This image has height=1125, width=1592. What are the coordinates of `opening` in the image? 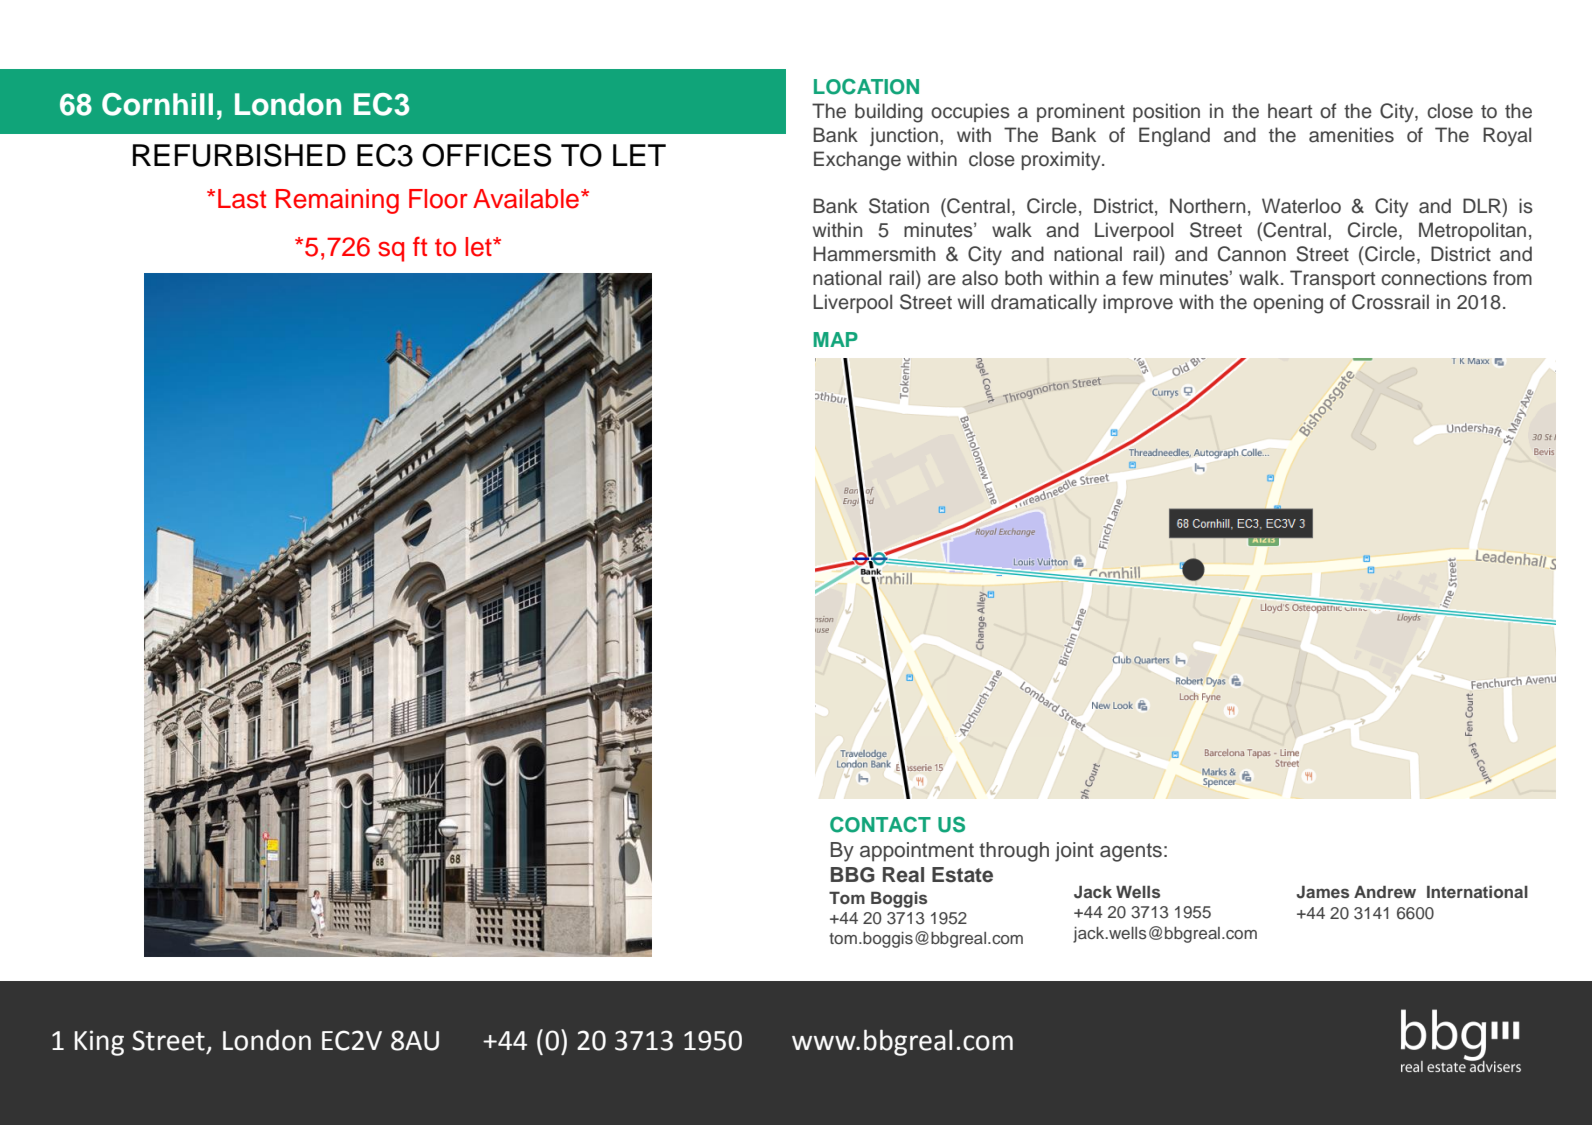 It's located at (1288, 304).
